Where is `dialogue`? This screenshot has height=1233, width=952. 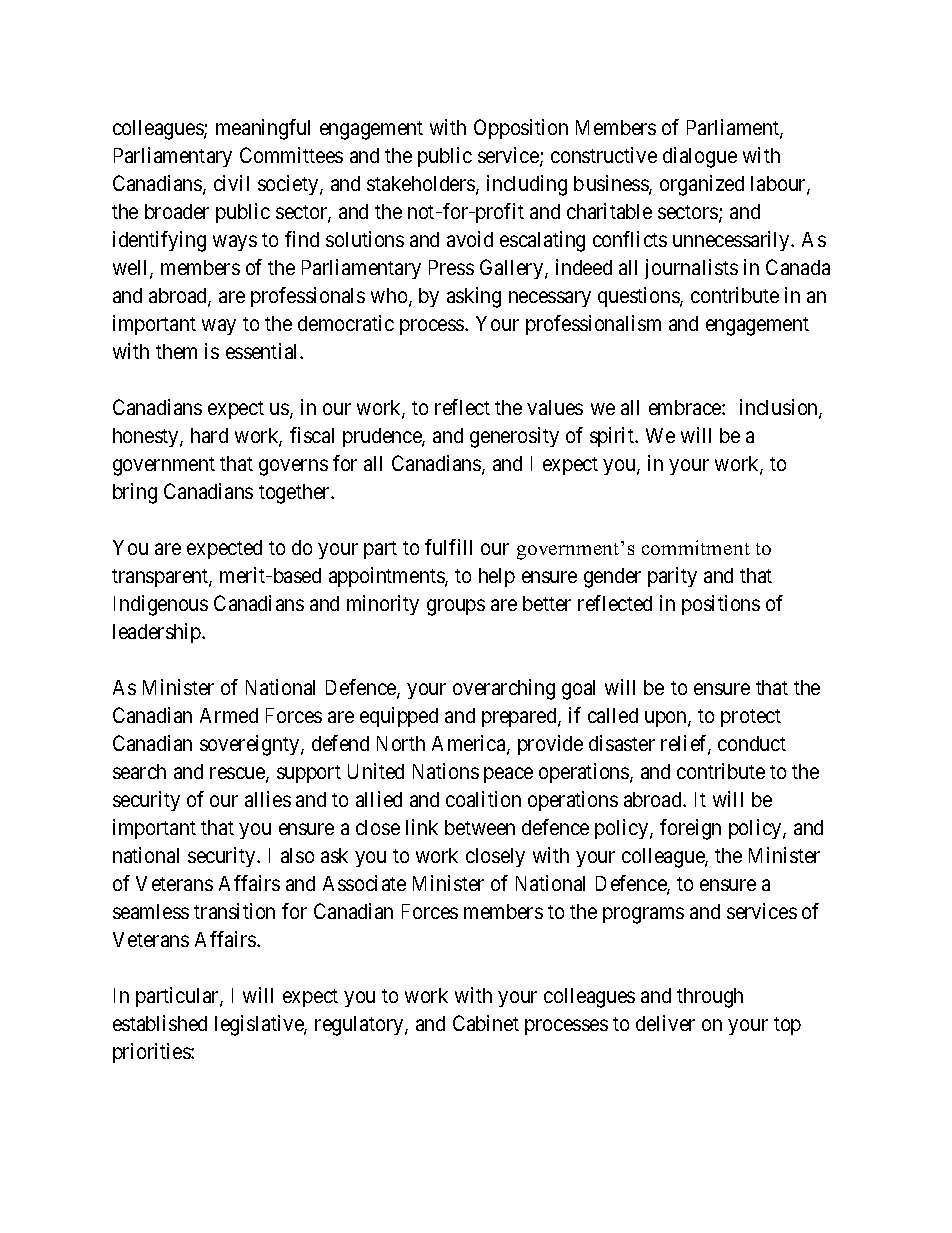 dialogue is located at coordinates (700, 157).
